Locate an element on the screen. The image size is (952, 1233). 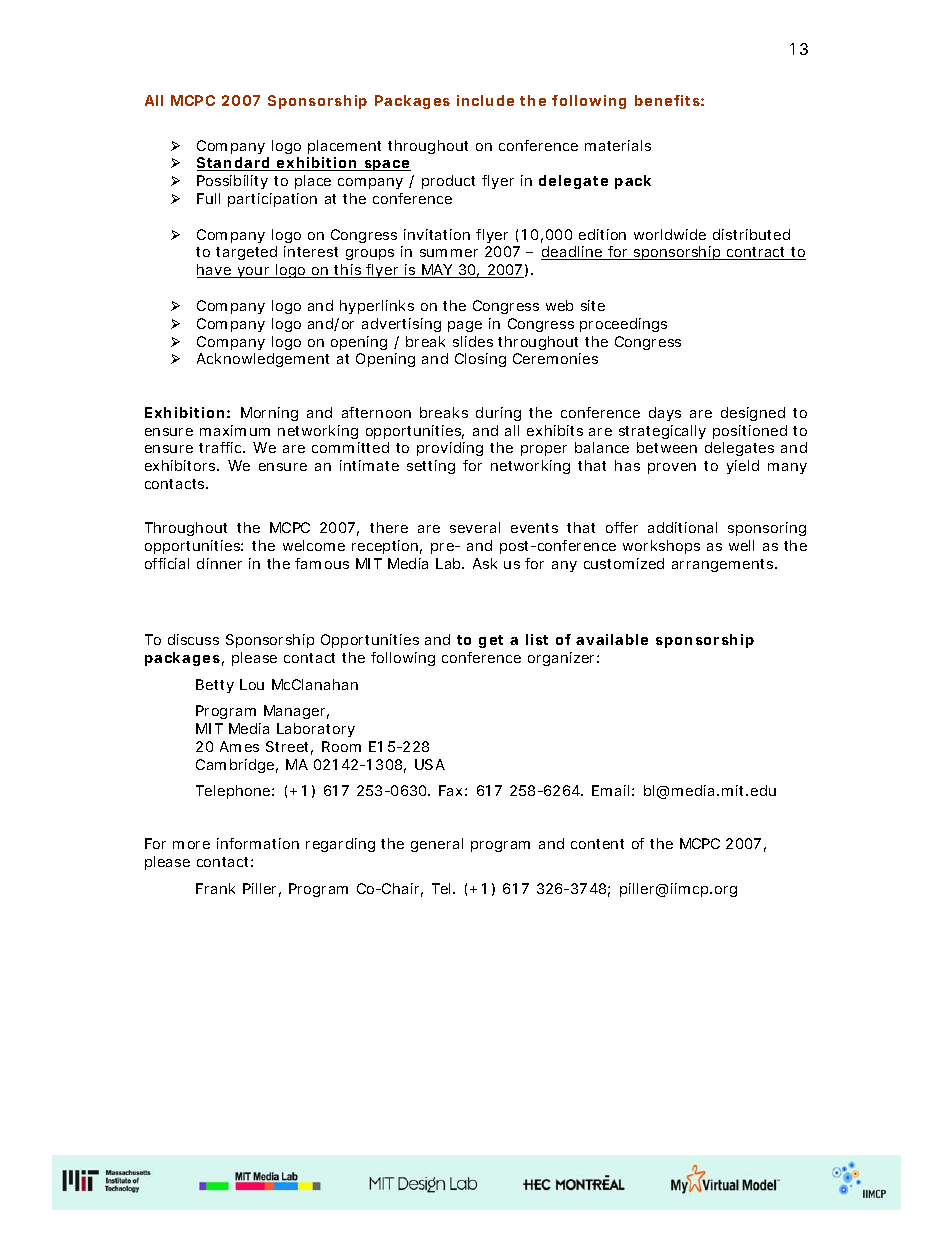
summer is located at coordinates (449, 253).
